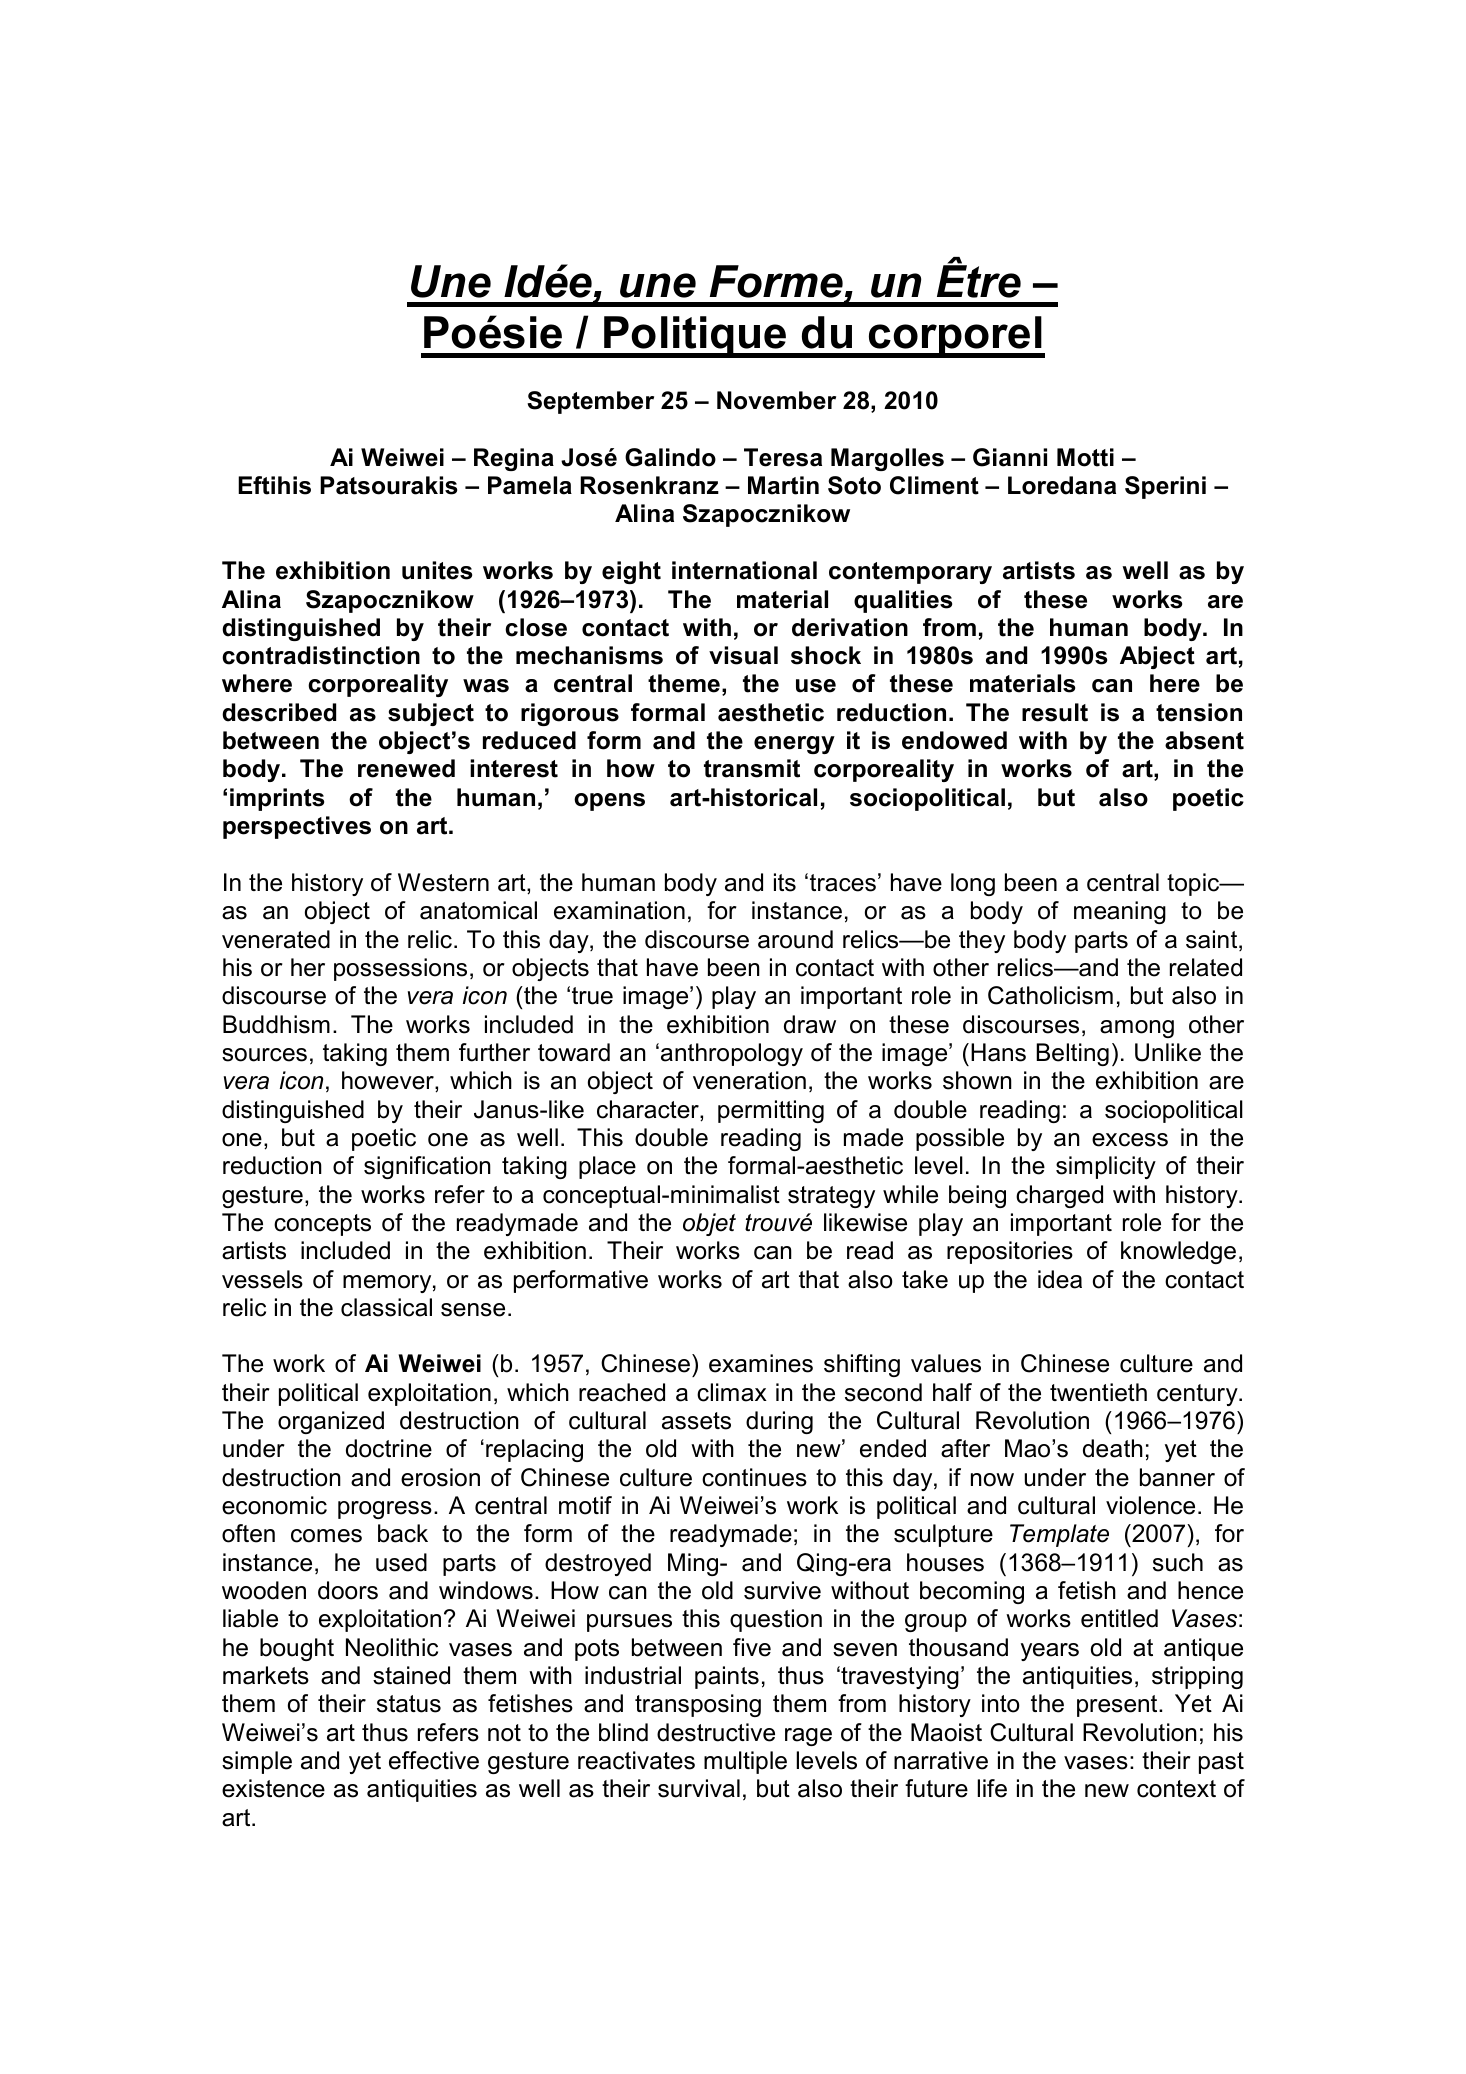 The width and height of the screenshot is (1466, 2074). Describe the element at coordinates (322, 1225) in the screenshot. I see `concepts` at that location.
